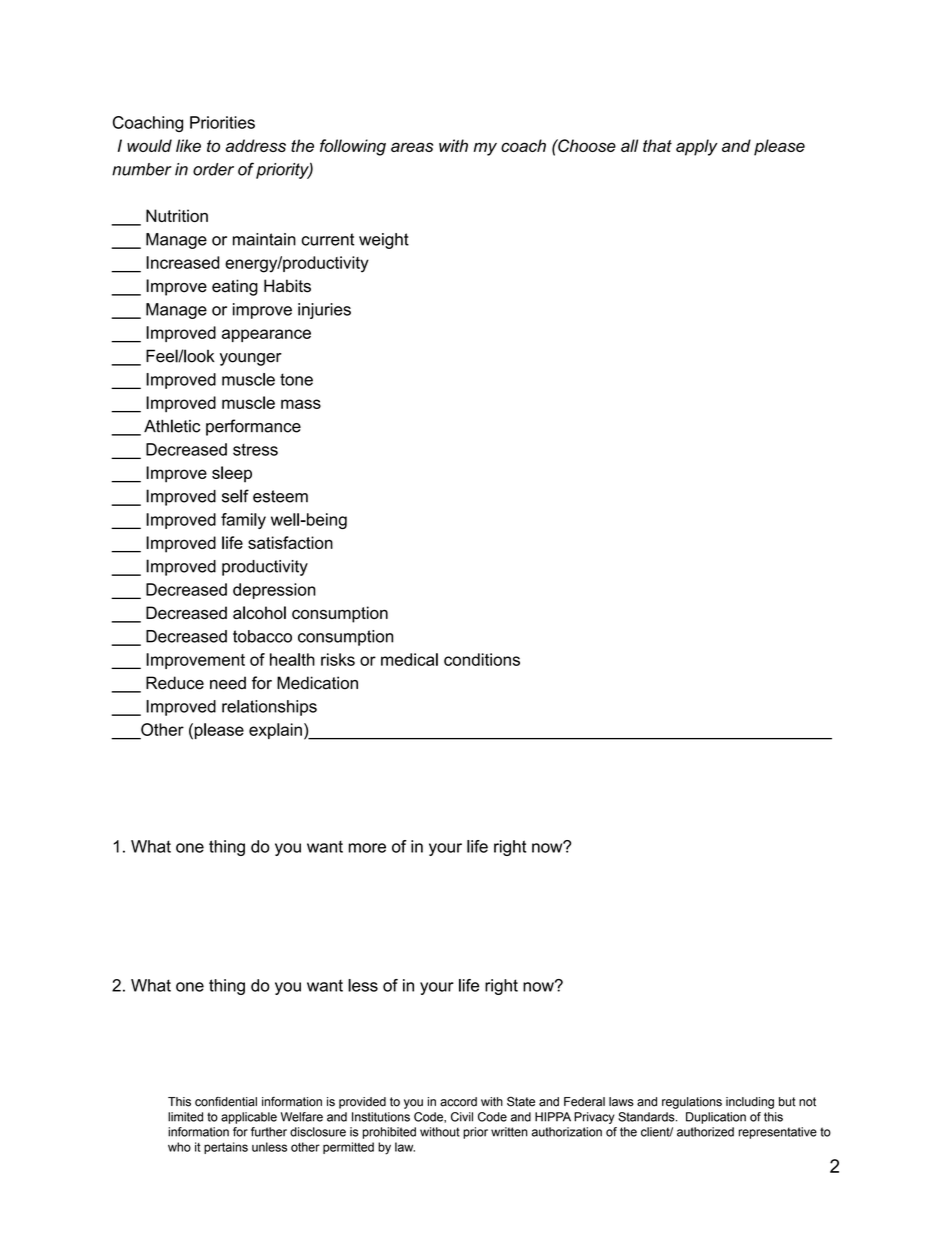  Describe the element at coordinates (657, 145) in the screenshot. I see `that` at that location.
